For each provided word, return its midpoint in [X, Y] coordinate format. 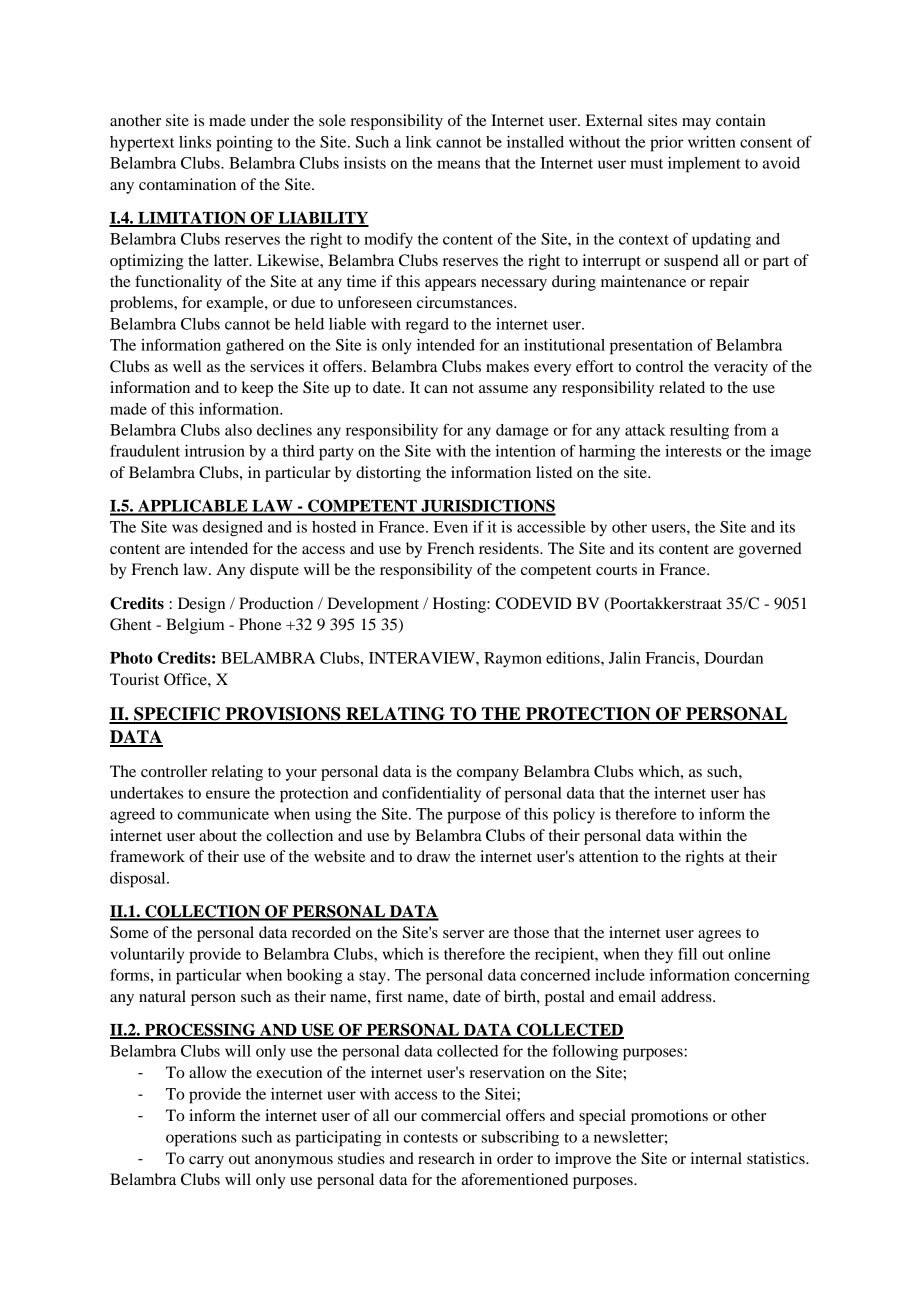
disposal [139, 880]
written [712, 142]
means [458, 164]
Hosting [460, 605]
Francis [671, 658]
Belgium [195, 626]
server [463, 934]
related [682, 387]
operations [201, 1139]
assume [503, 389]
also [238, 430]
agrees [719, 936]
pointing [244, 144]
